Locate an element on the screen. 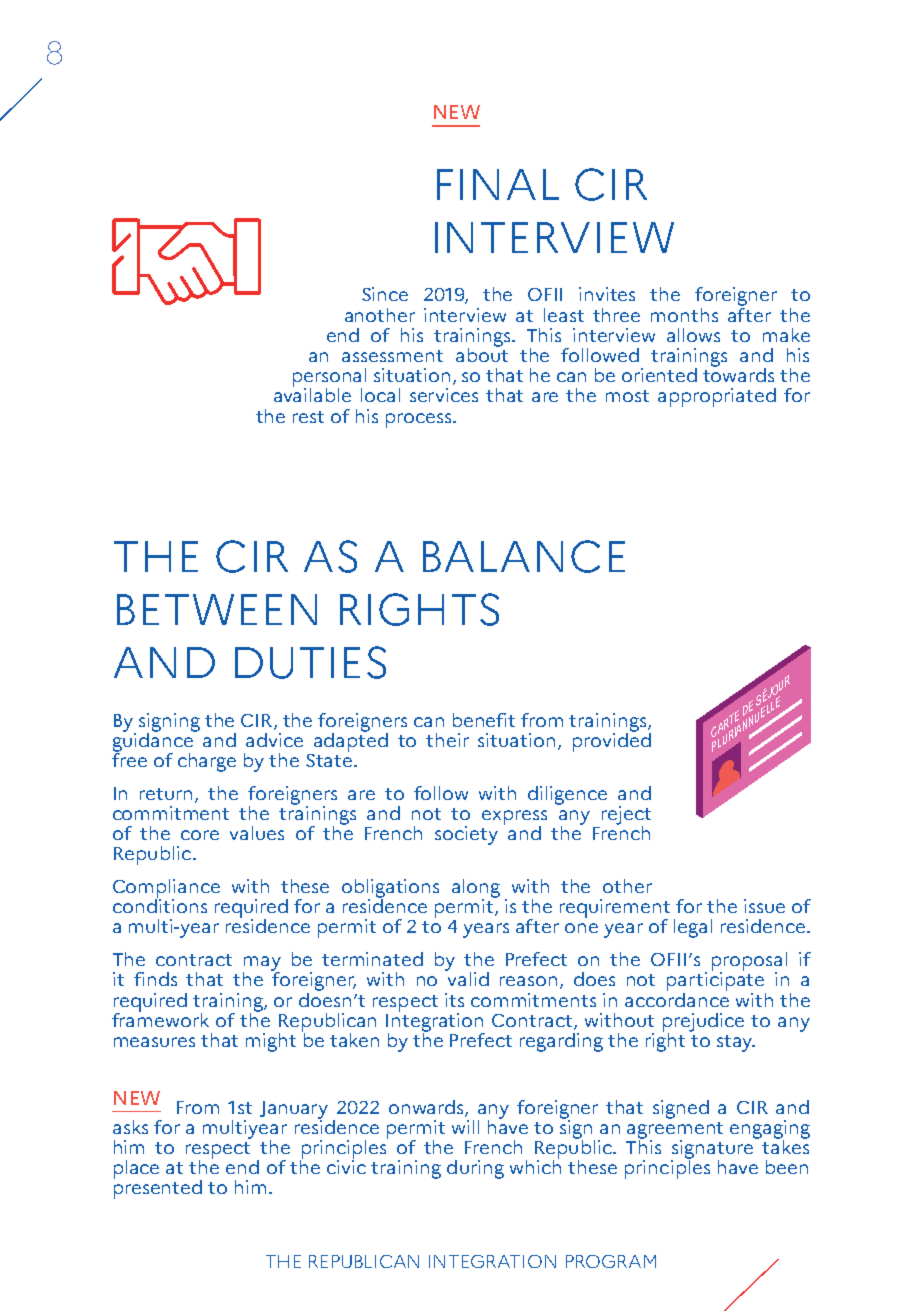  presented is located at coordinates (158, 1188).
